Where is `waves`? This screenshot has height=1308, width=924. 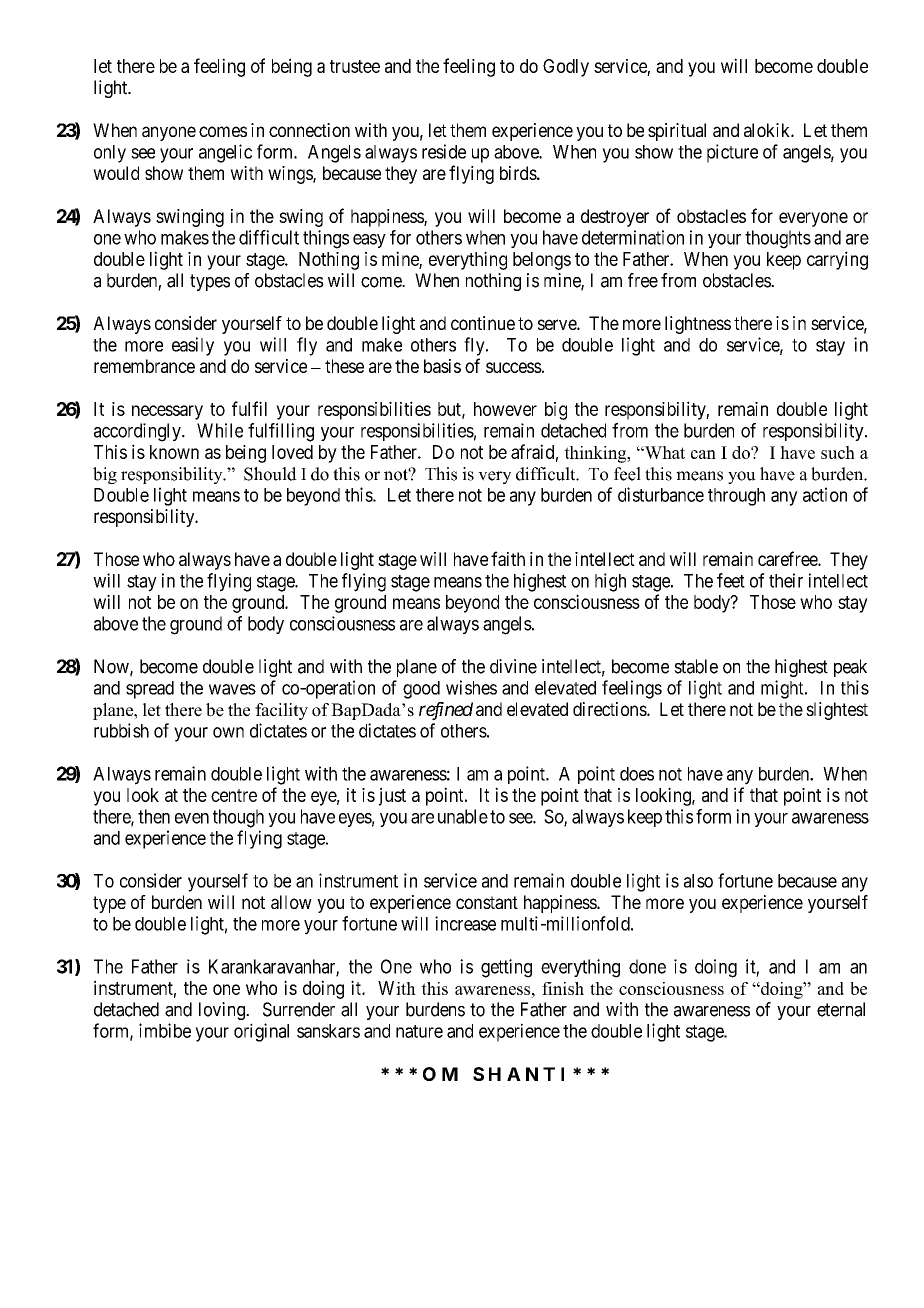
waves is located at coordinates (232, 689).
